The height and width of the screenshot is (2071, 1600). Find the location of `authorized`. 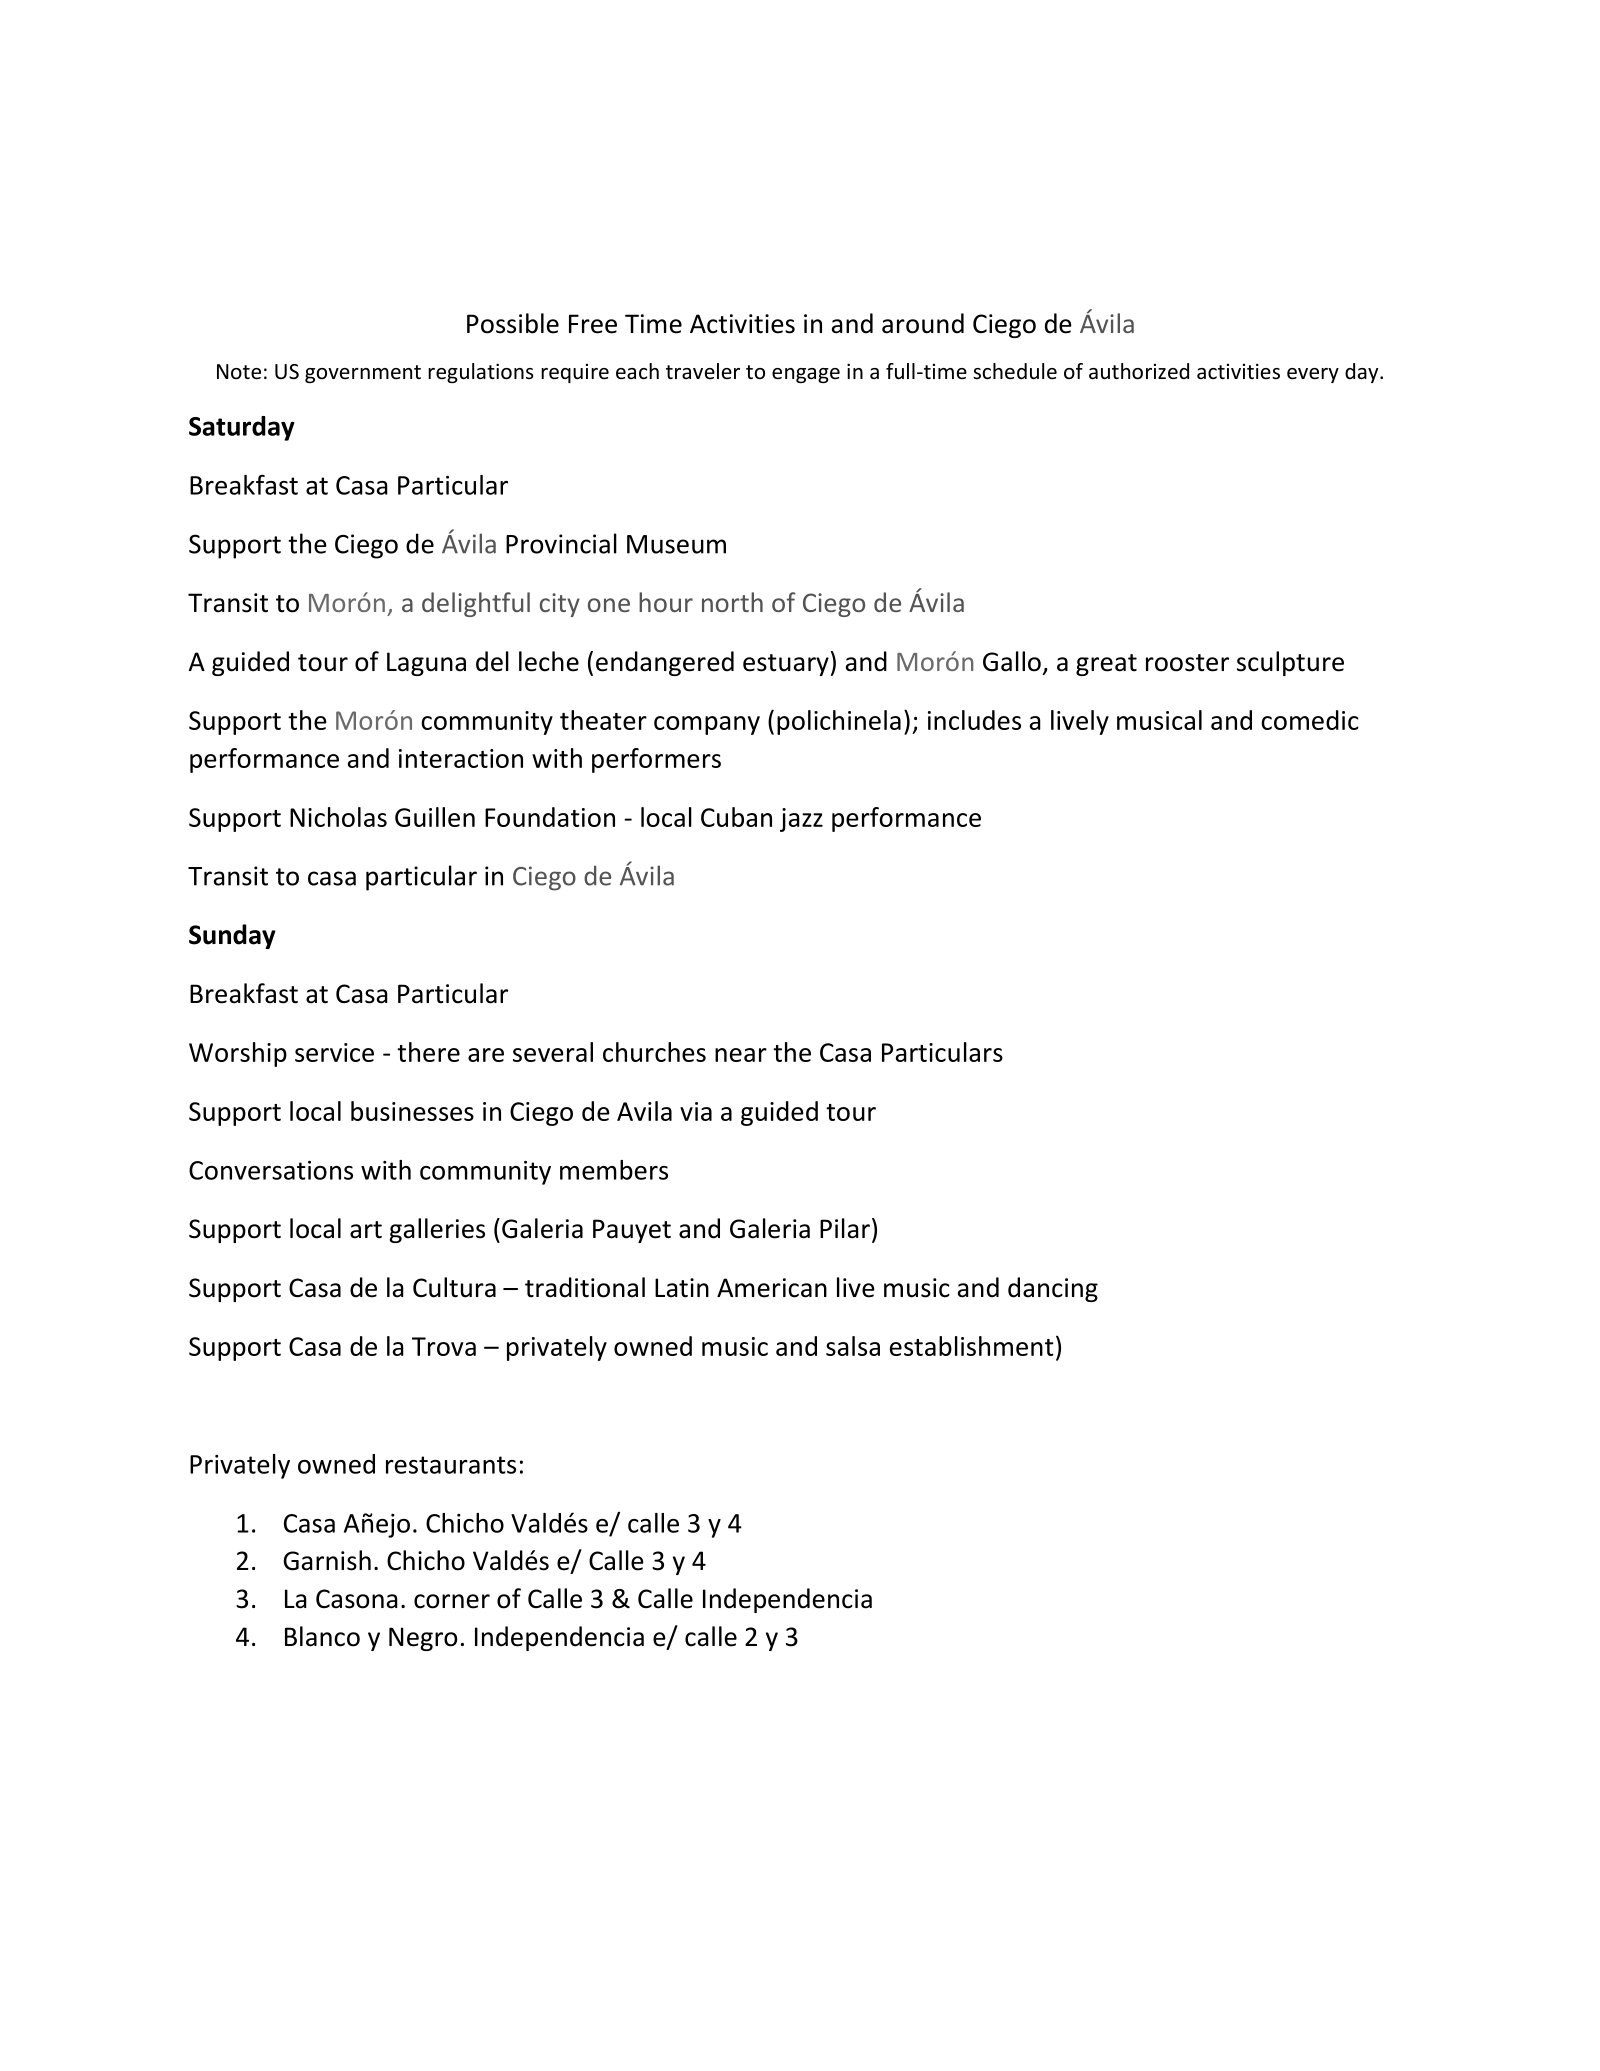

authorized is located at coordinates (1139, 371).
